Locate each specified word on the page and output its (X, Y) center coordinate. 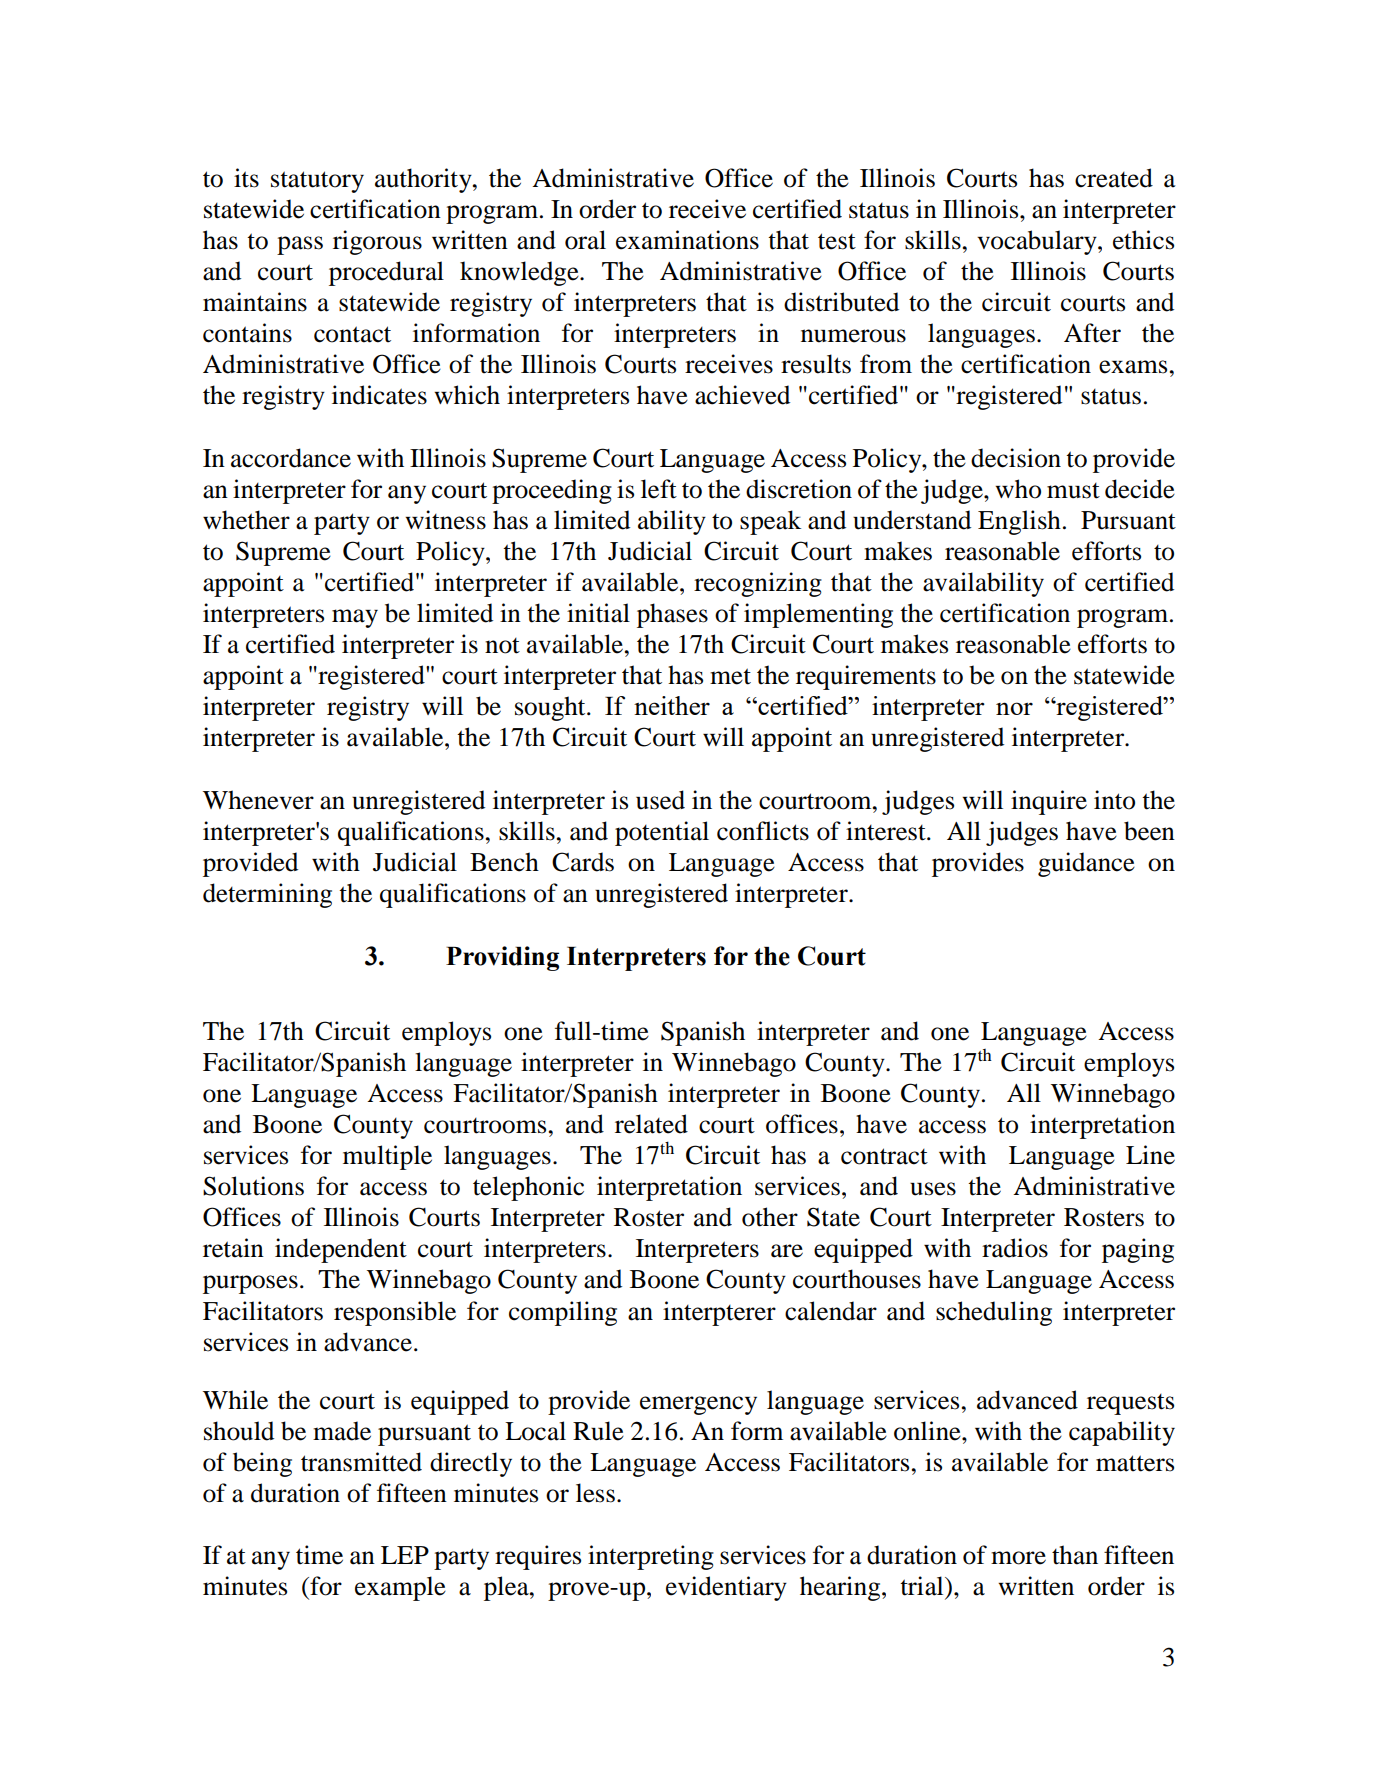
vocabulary (1038, 242)
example (400, 1588)
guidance (1086, 864)
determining (267, 895)
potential (662, 833)
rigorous (377, 242)
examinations (687, 240)
